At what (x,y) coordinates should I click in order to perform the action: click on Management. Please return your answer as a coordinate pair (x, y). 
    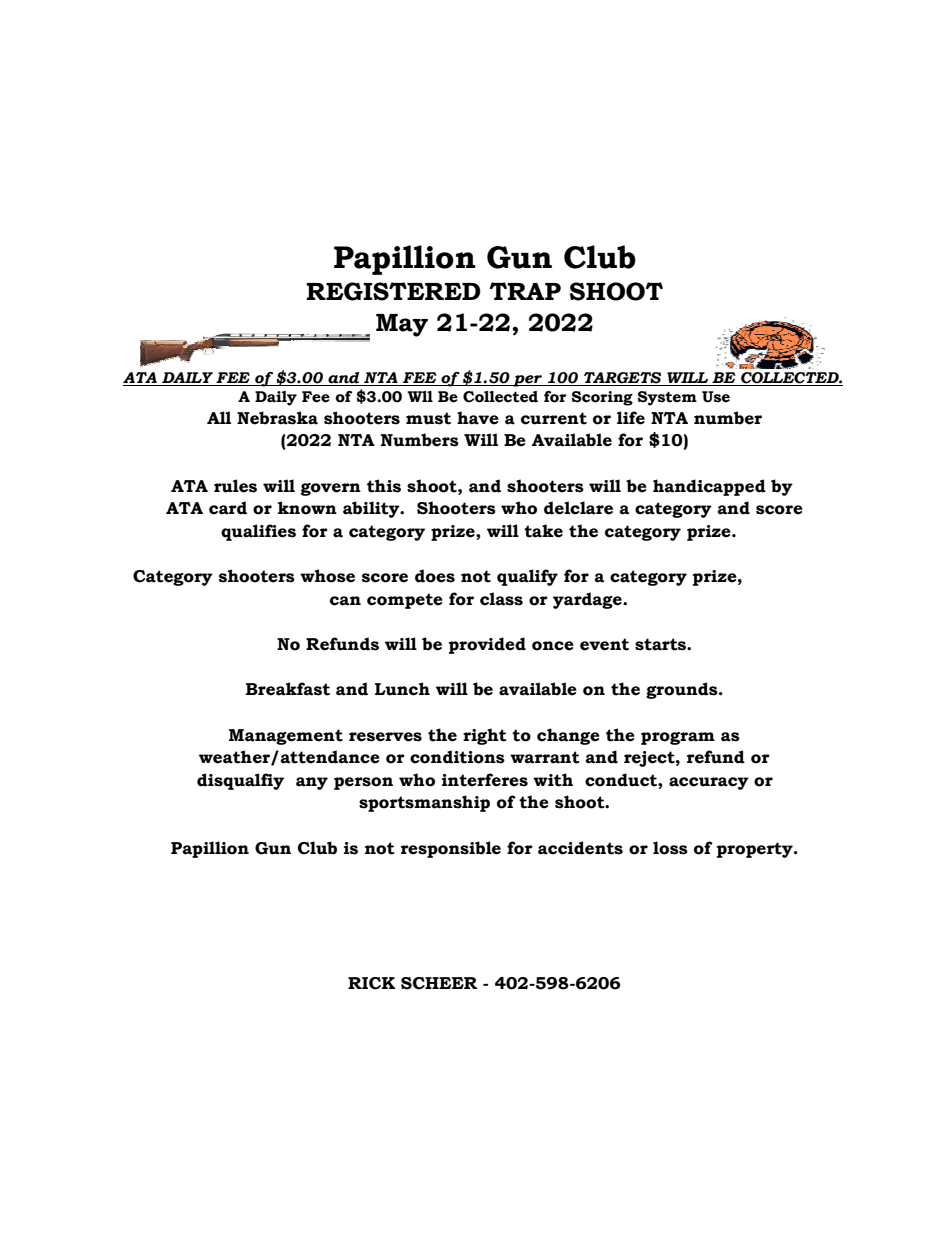
    Looking at the image, I should click on (286, 737).
